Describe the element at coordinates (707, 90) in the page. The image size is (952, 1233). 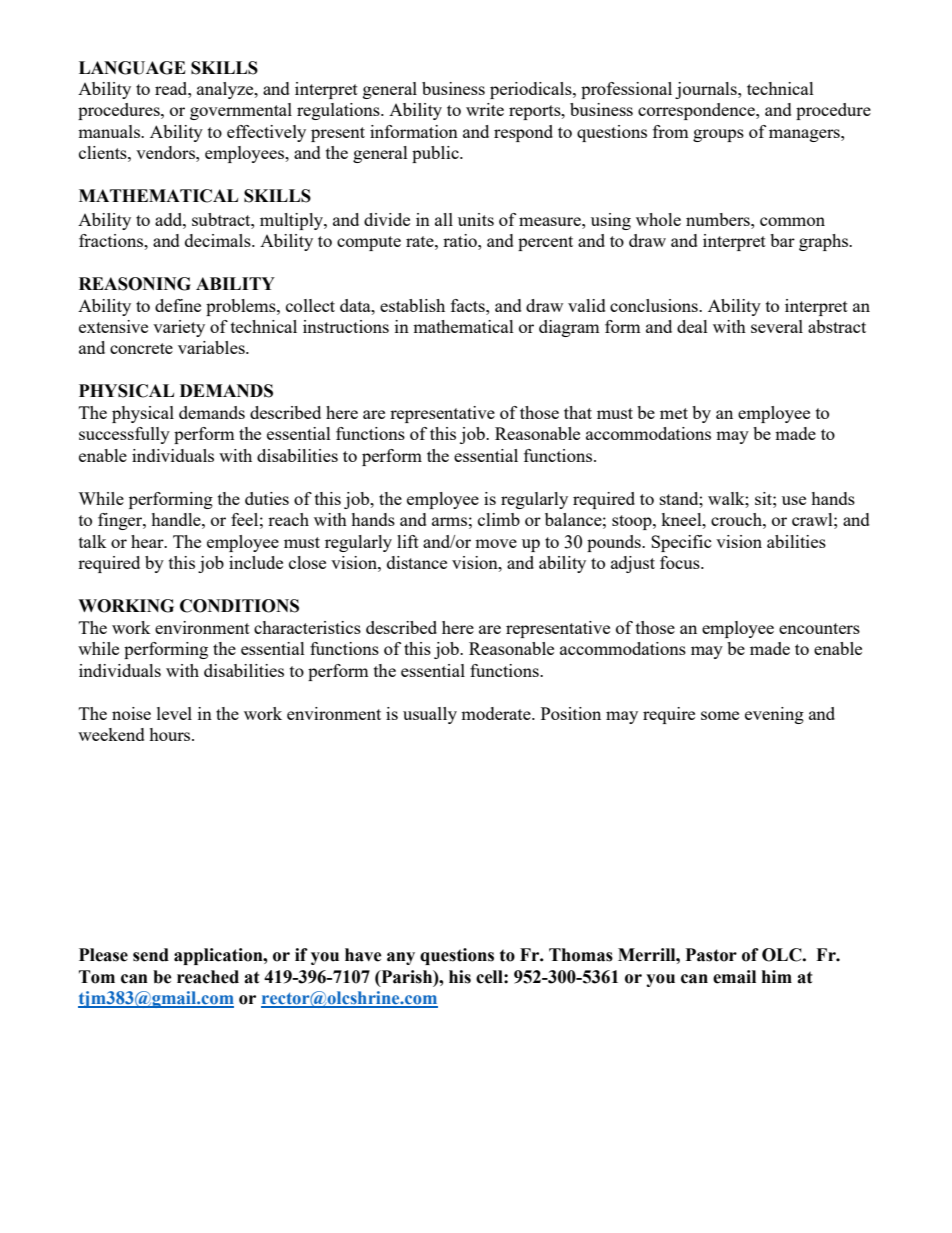
I see `journals` at that location.
